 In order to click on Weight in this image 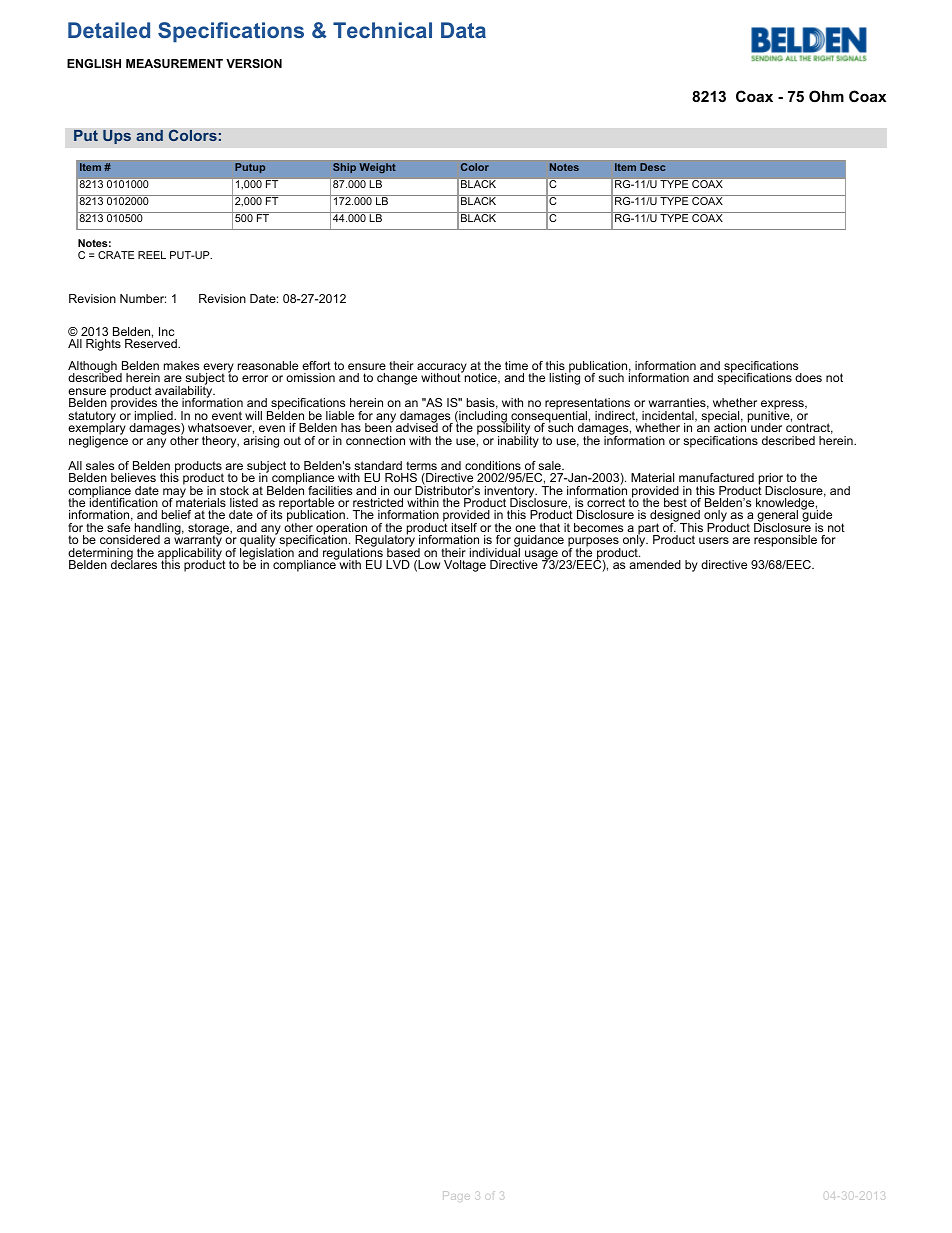, I will do `click(378, 168)`.
